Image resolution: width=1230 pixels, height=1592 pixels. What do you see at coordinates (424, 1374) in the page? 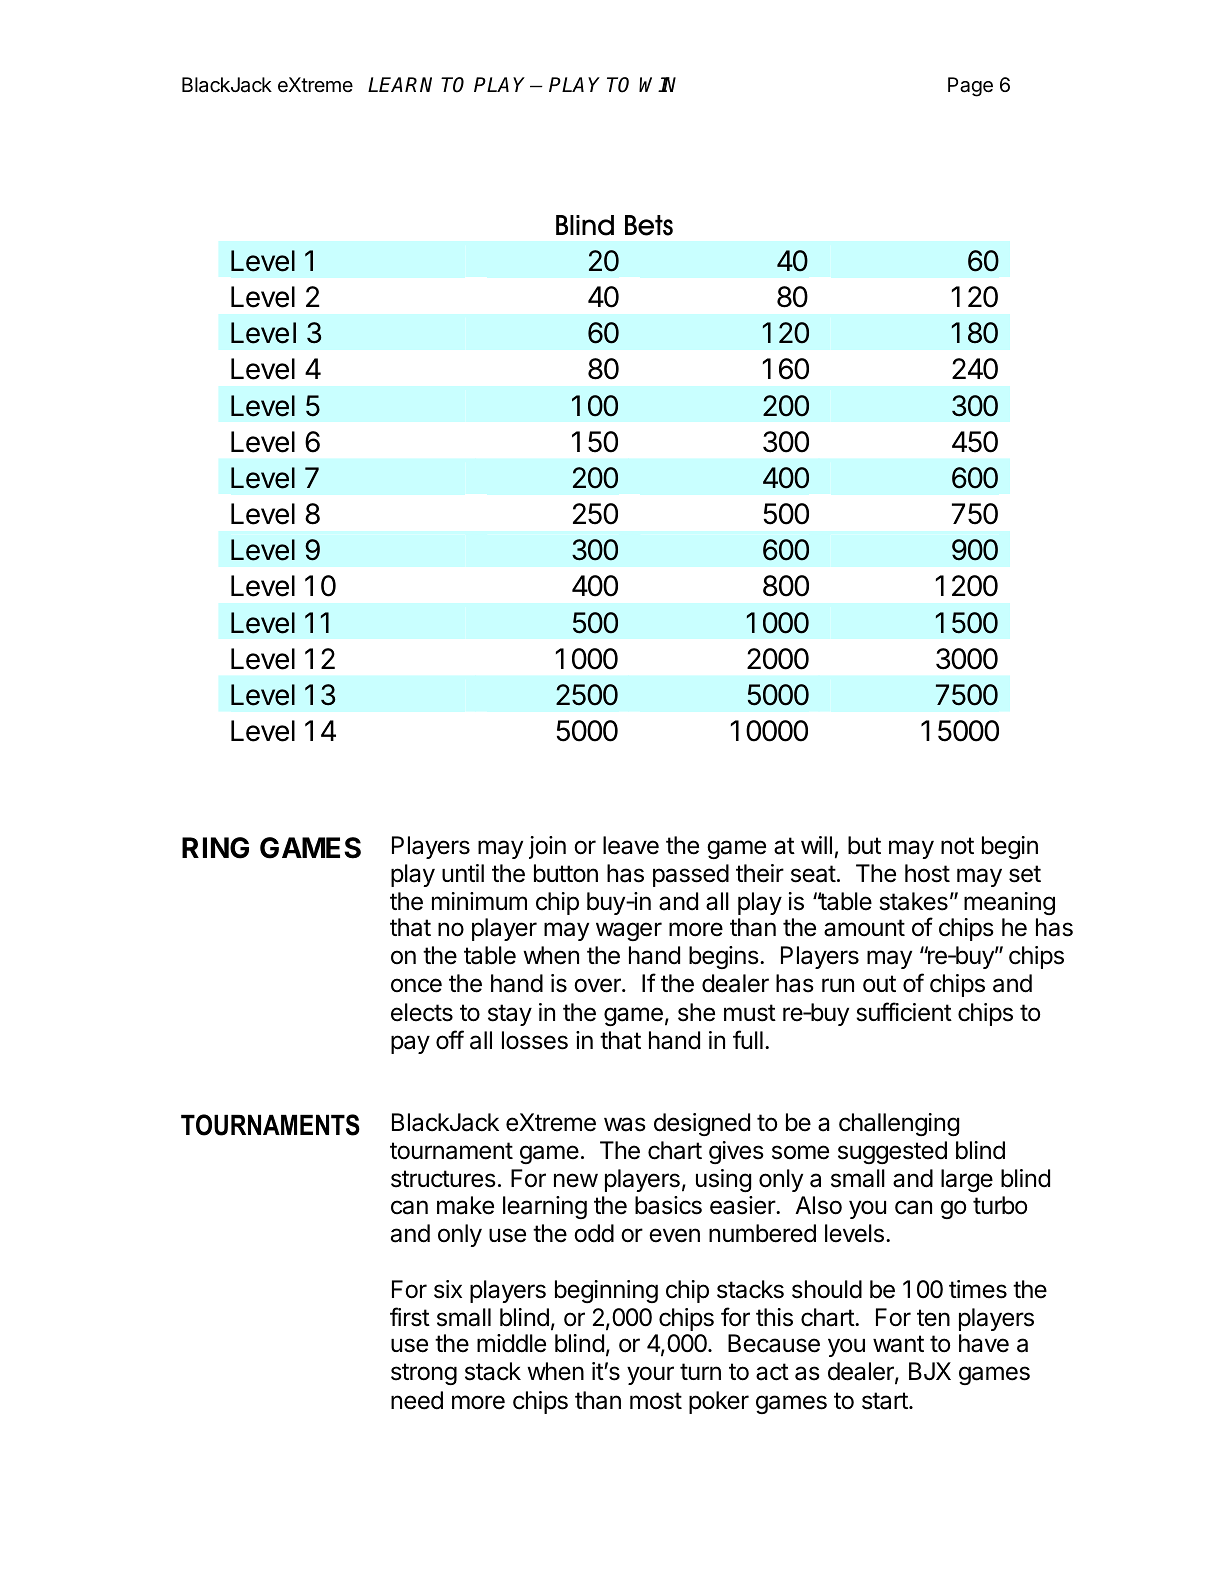
I see `strong` at bounding box center [424, 1374].
